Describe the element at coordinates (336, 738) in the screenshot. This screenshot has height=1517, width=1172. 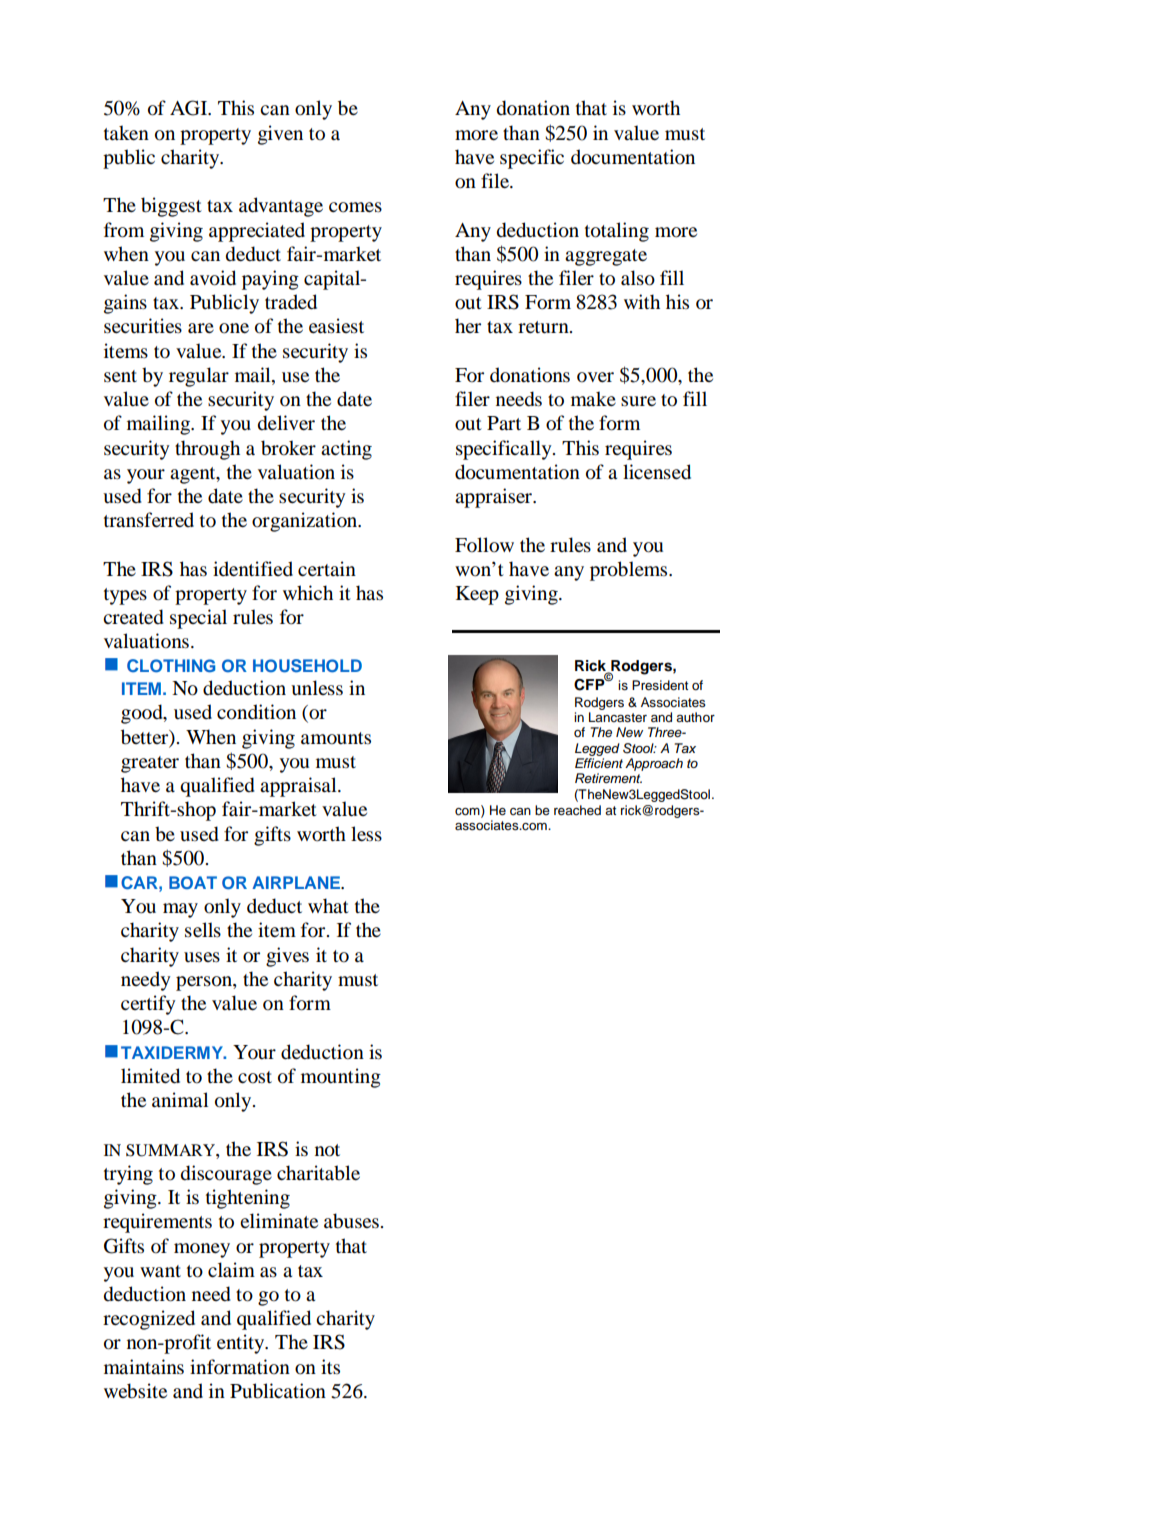
I see `amounts` at that location.
